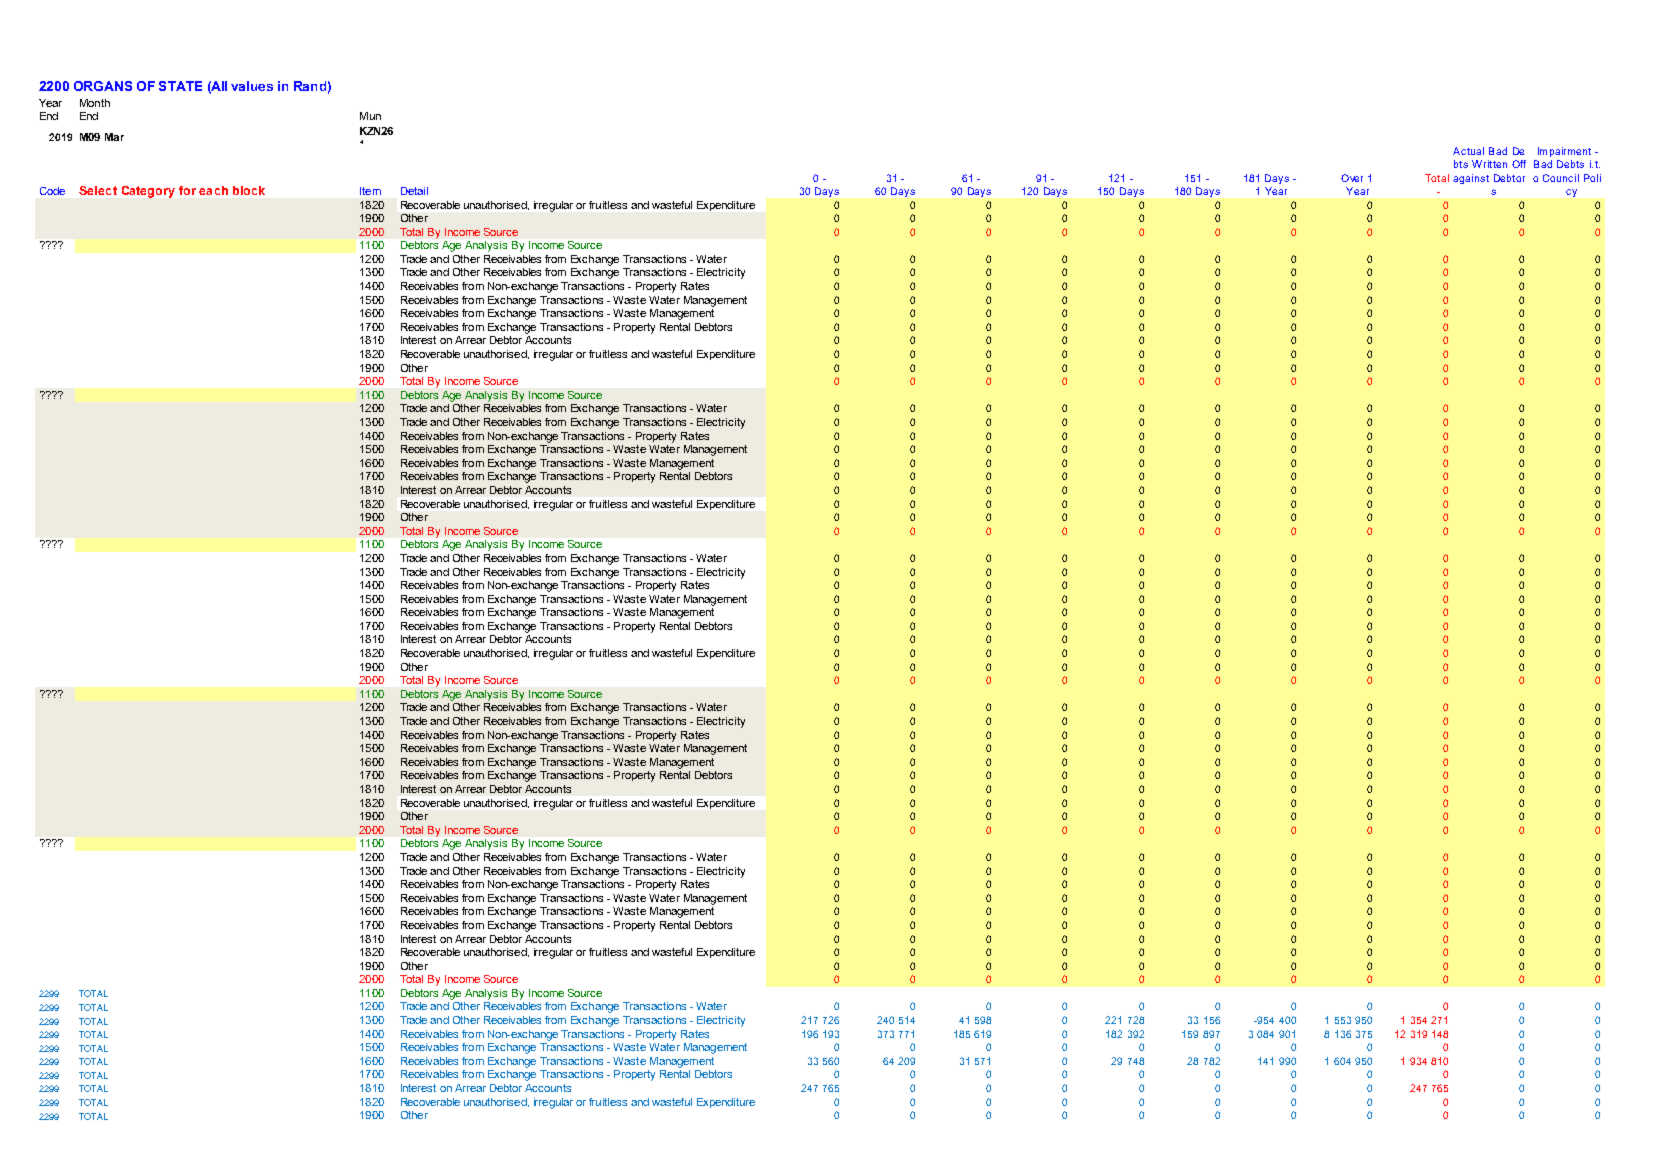  Describe the element at coordinates (249, 190) in the screenshot. I see `block` at that location.
